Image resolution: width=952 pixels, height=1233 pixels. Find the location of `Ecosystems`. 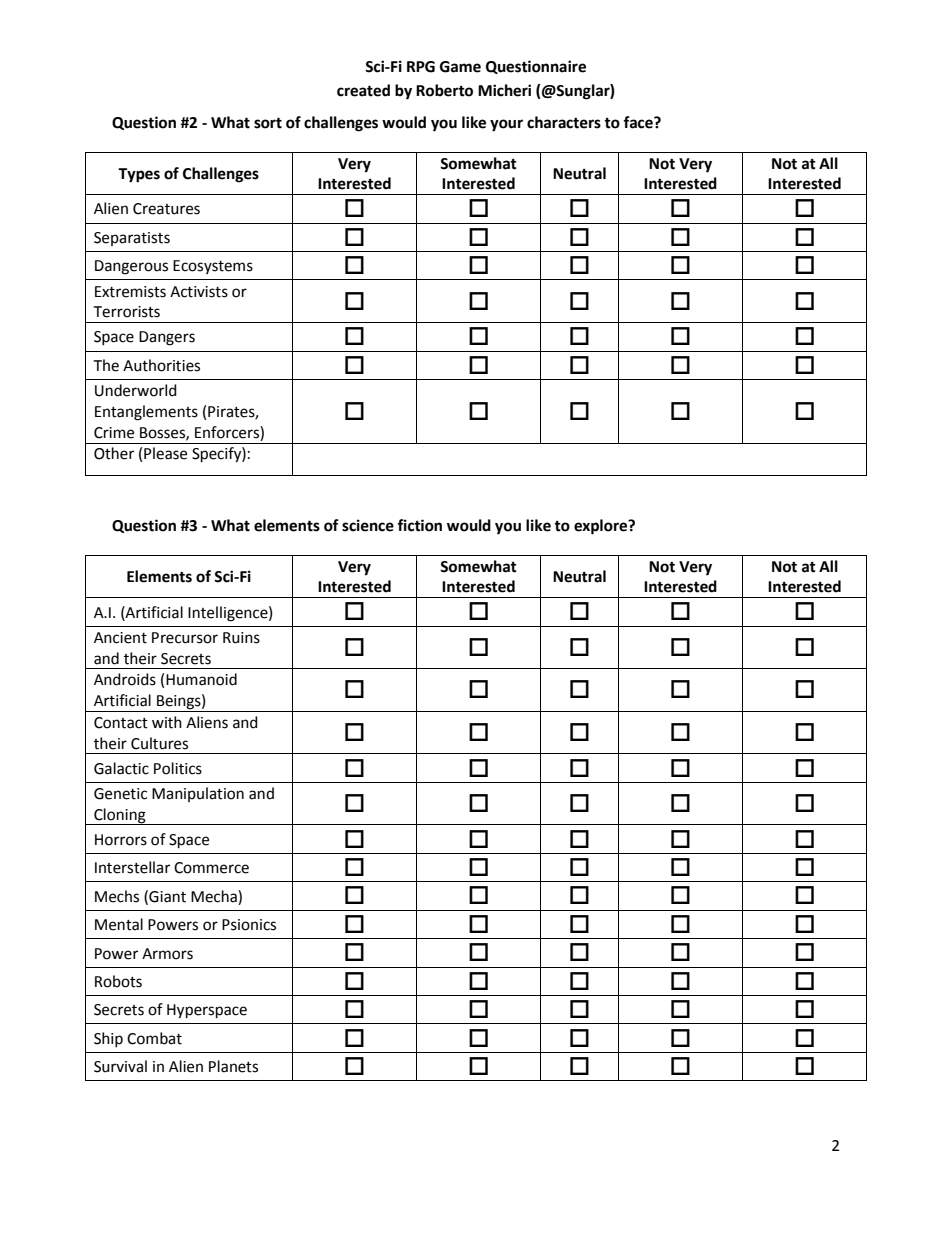

Ecosystems is located at coordinates (213, 267).
